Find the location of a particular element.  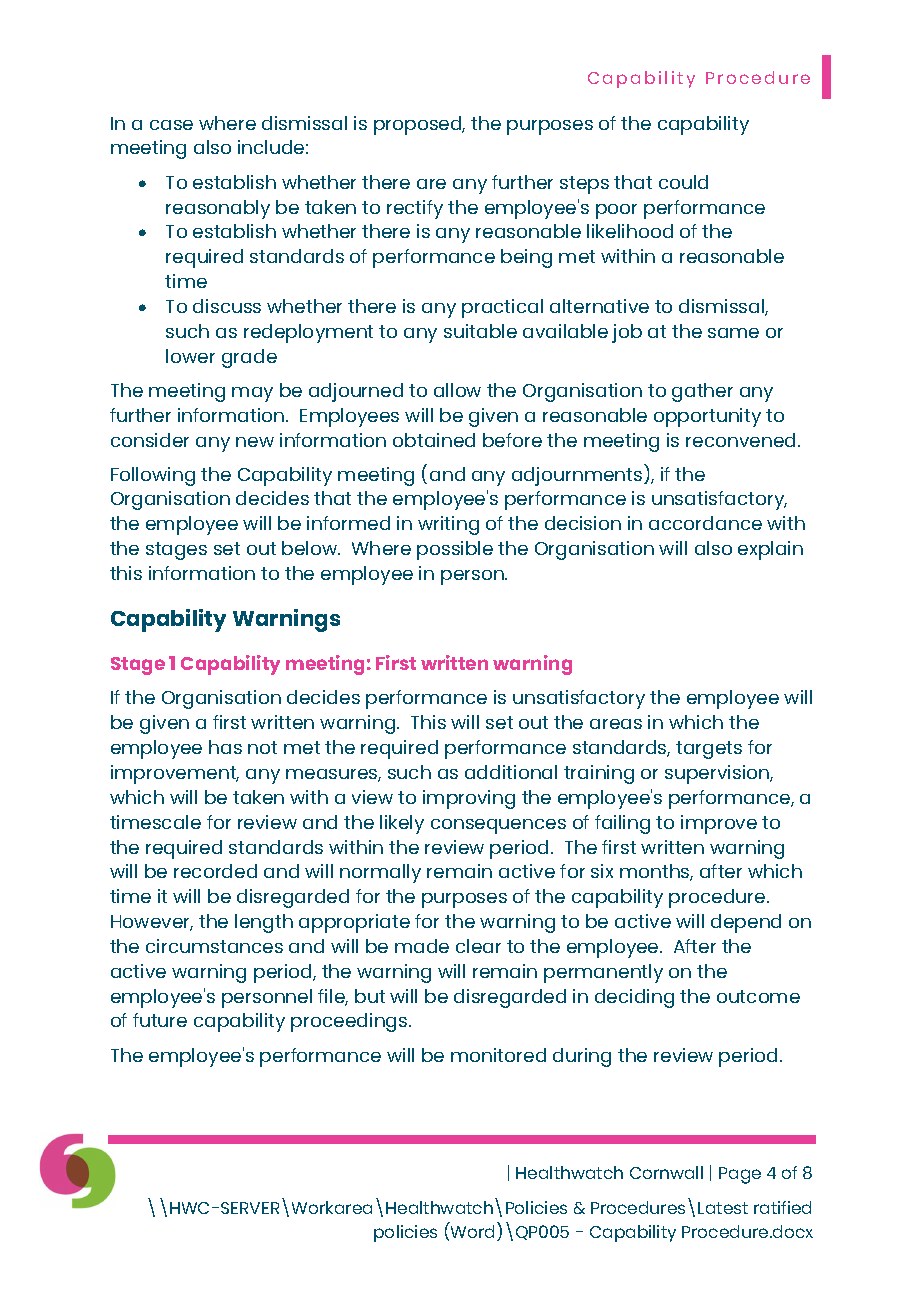

could is located at coordinates (683, 182).
